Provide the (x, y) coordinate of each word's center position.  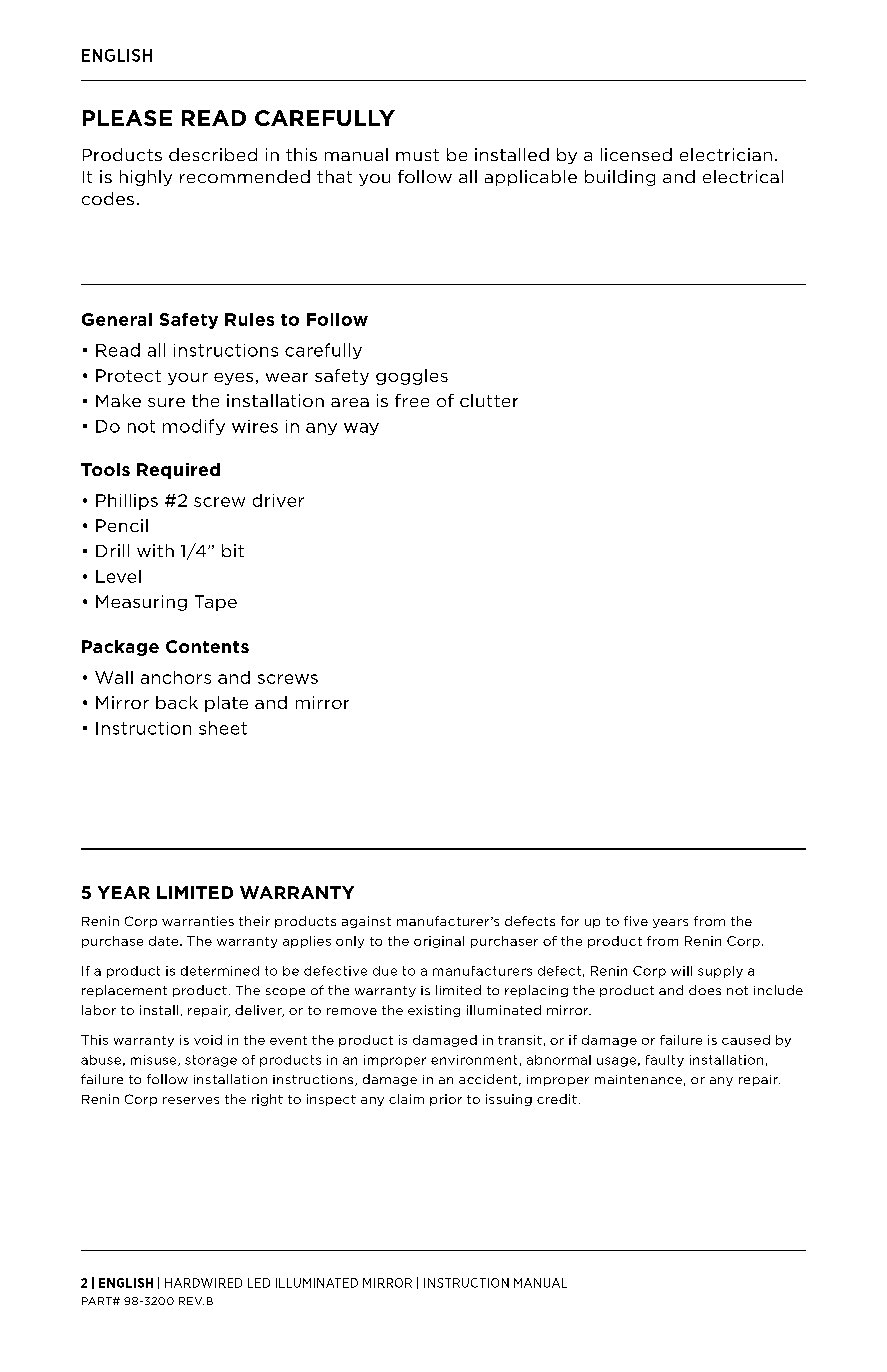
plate (226, 704)
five (636, 921)
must (417, 155)
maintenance (638, 1079)
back (177, 702)
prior (446, 1100)
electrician (726, 154)
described (213, 154)
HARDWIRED (203, 1283)
